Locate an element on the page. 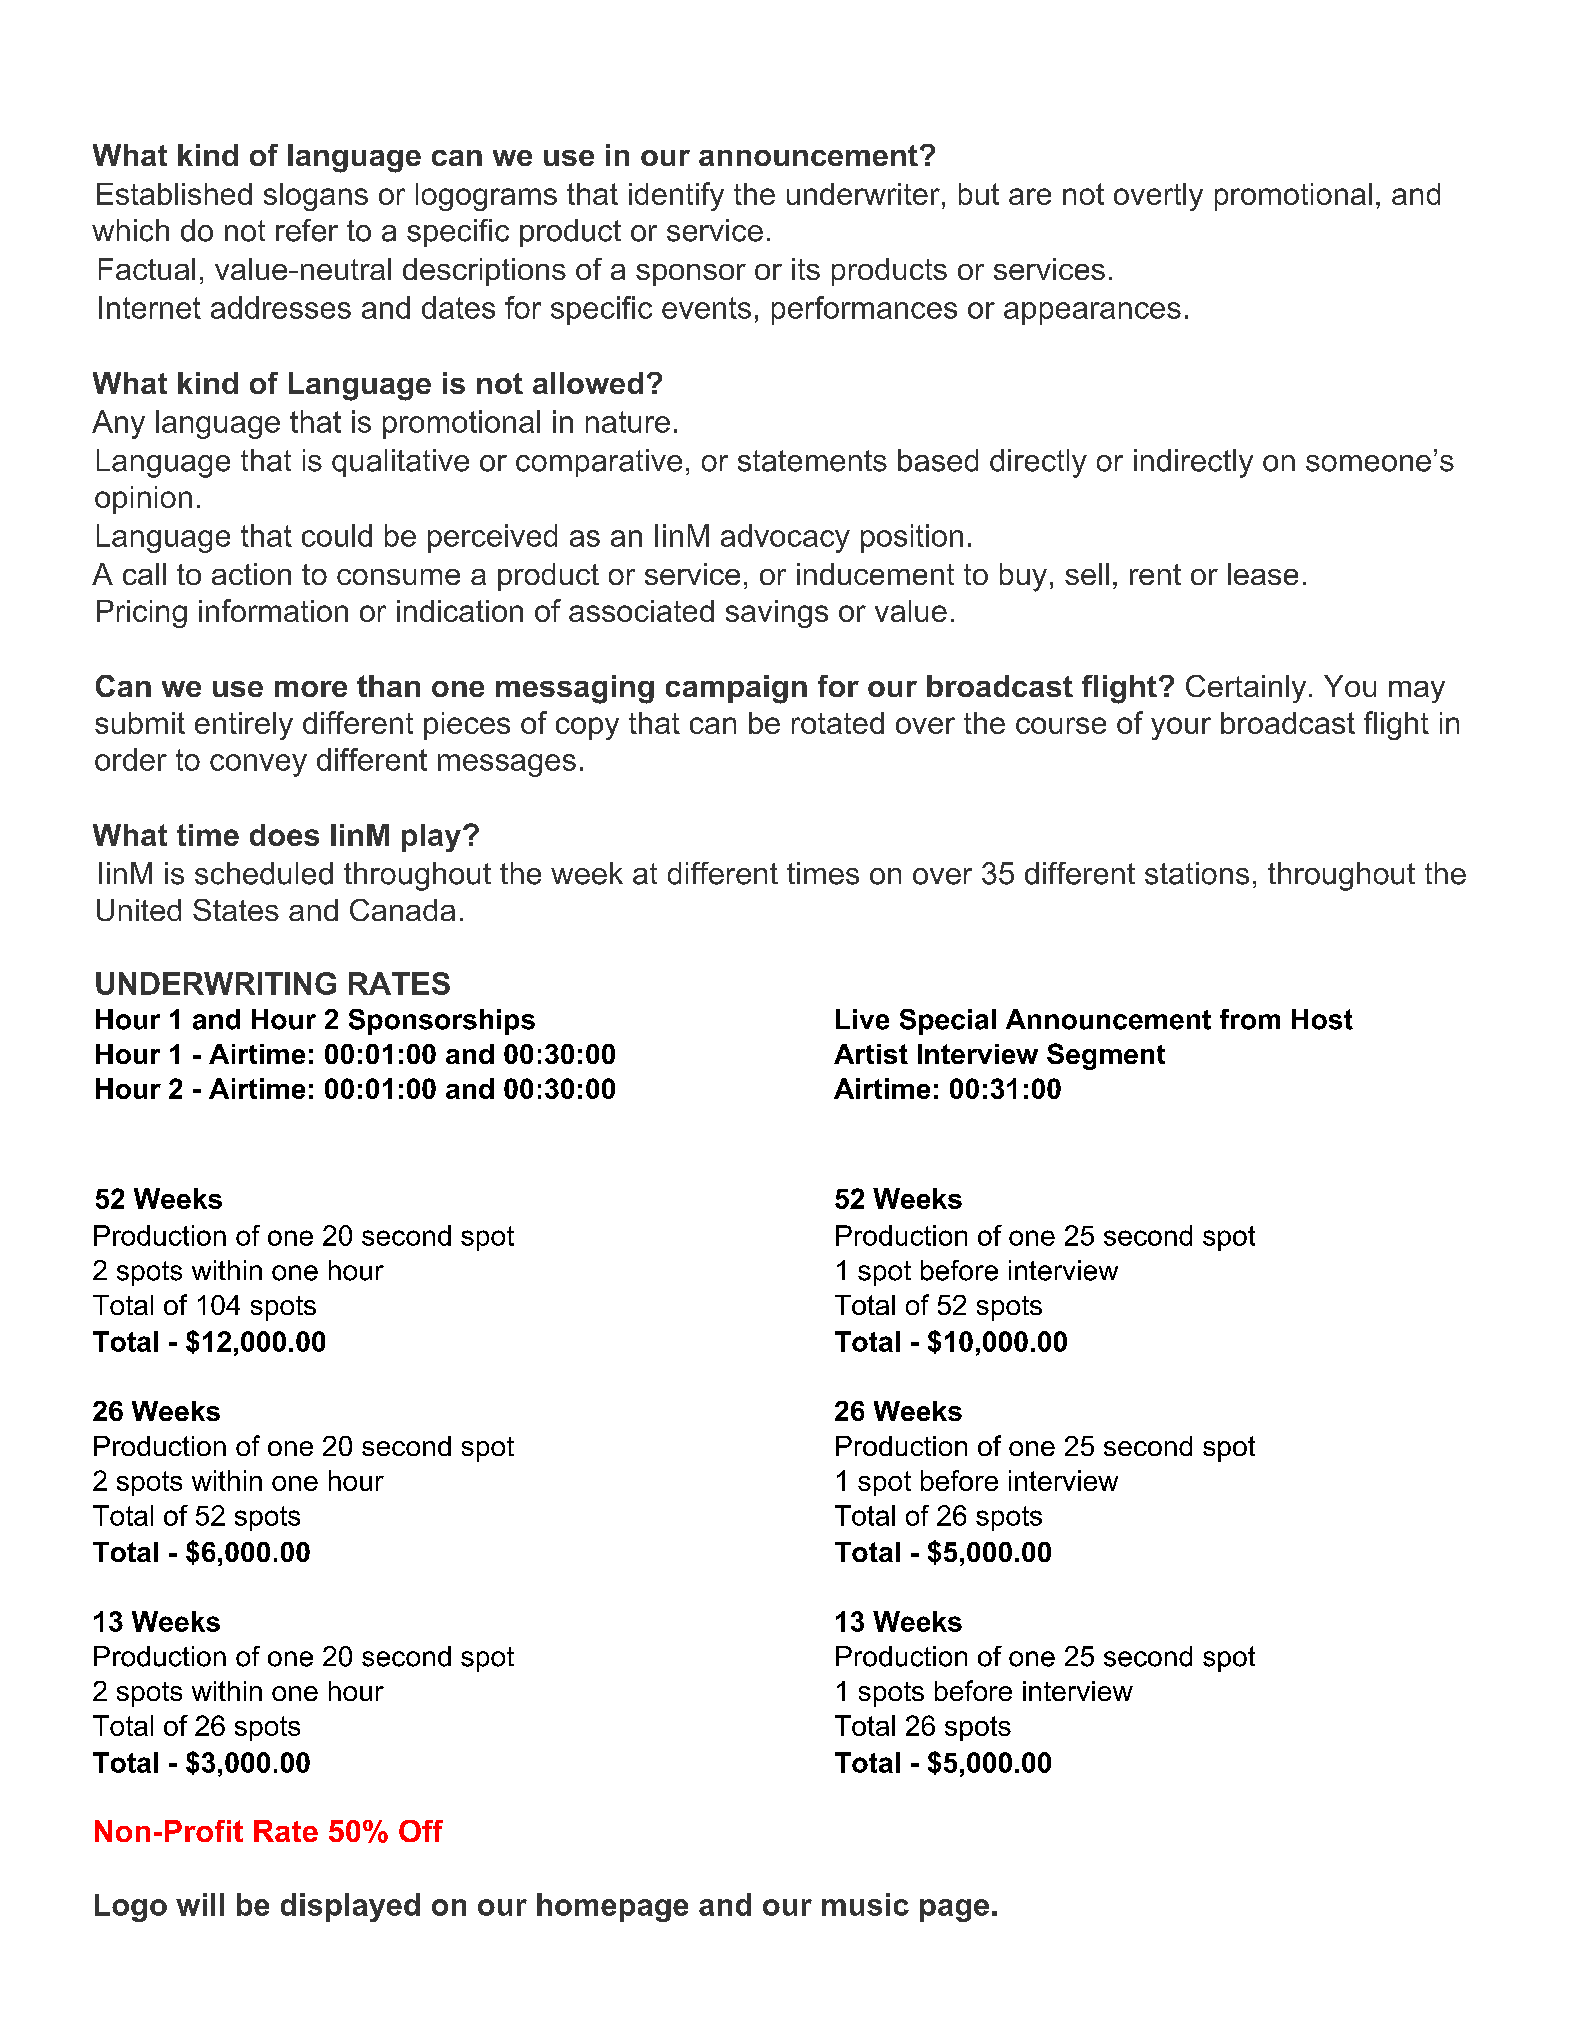 Image resolution: width=1576 pixels, height=2039 pixels. from is located at coordinates (1250, 1019).
